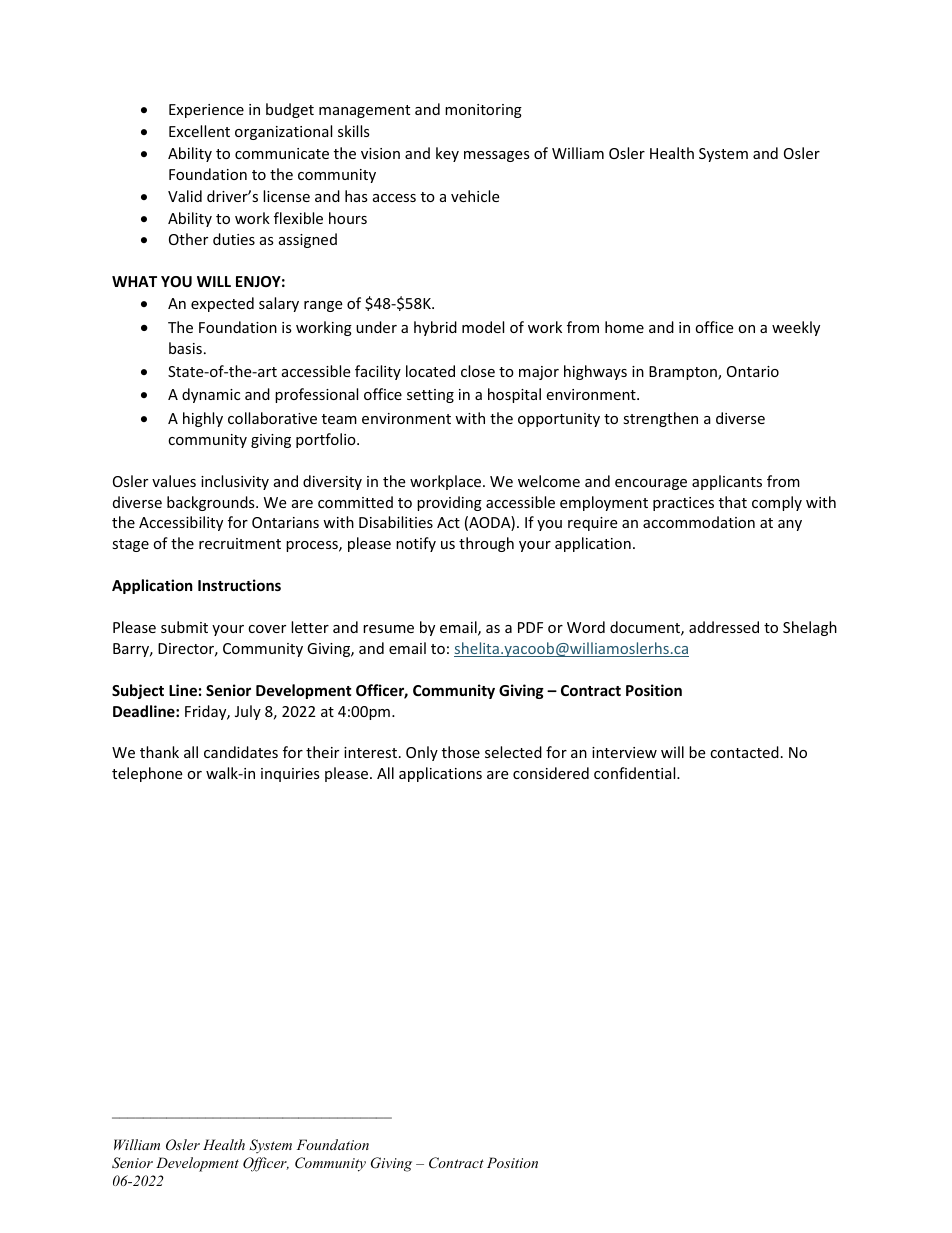  Describe the element at coordinates (461, 752) in the screenshot. I see `those` at that location.
